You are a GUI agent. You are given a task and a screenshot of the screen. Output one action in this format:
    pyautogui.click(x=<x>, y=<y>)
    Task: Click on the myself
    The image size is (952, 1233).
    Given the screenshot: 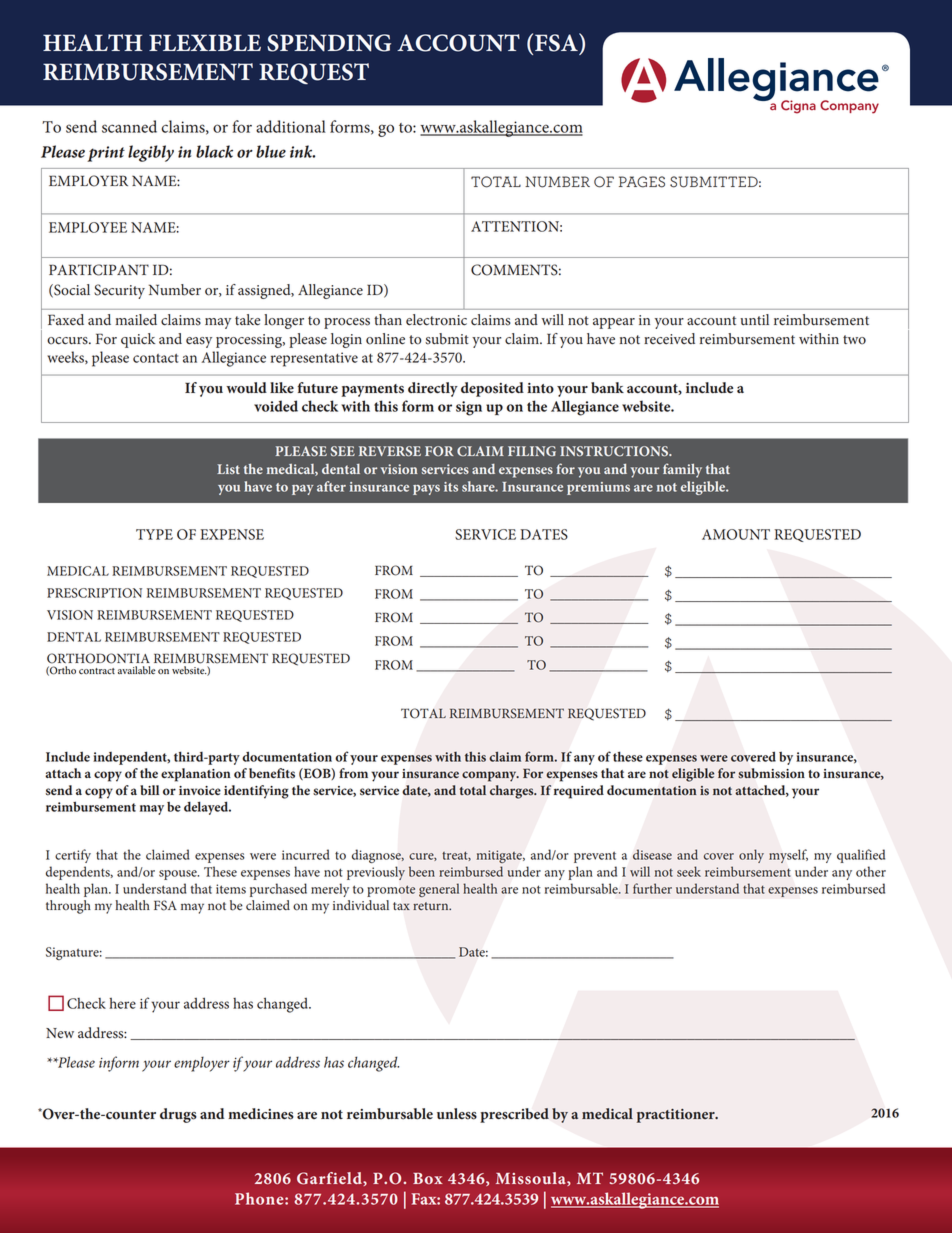 What is the action you would take?
    pyautogui.click(x=788, y=856)
